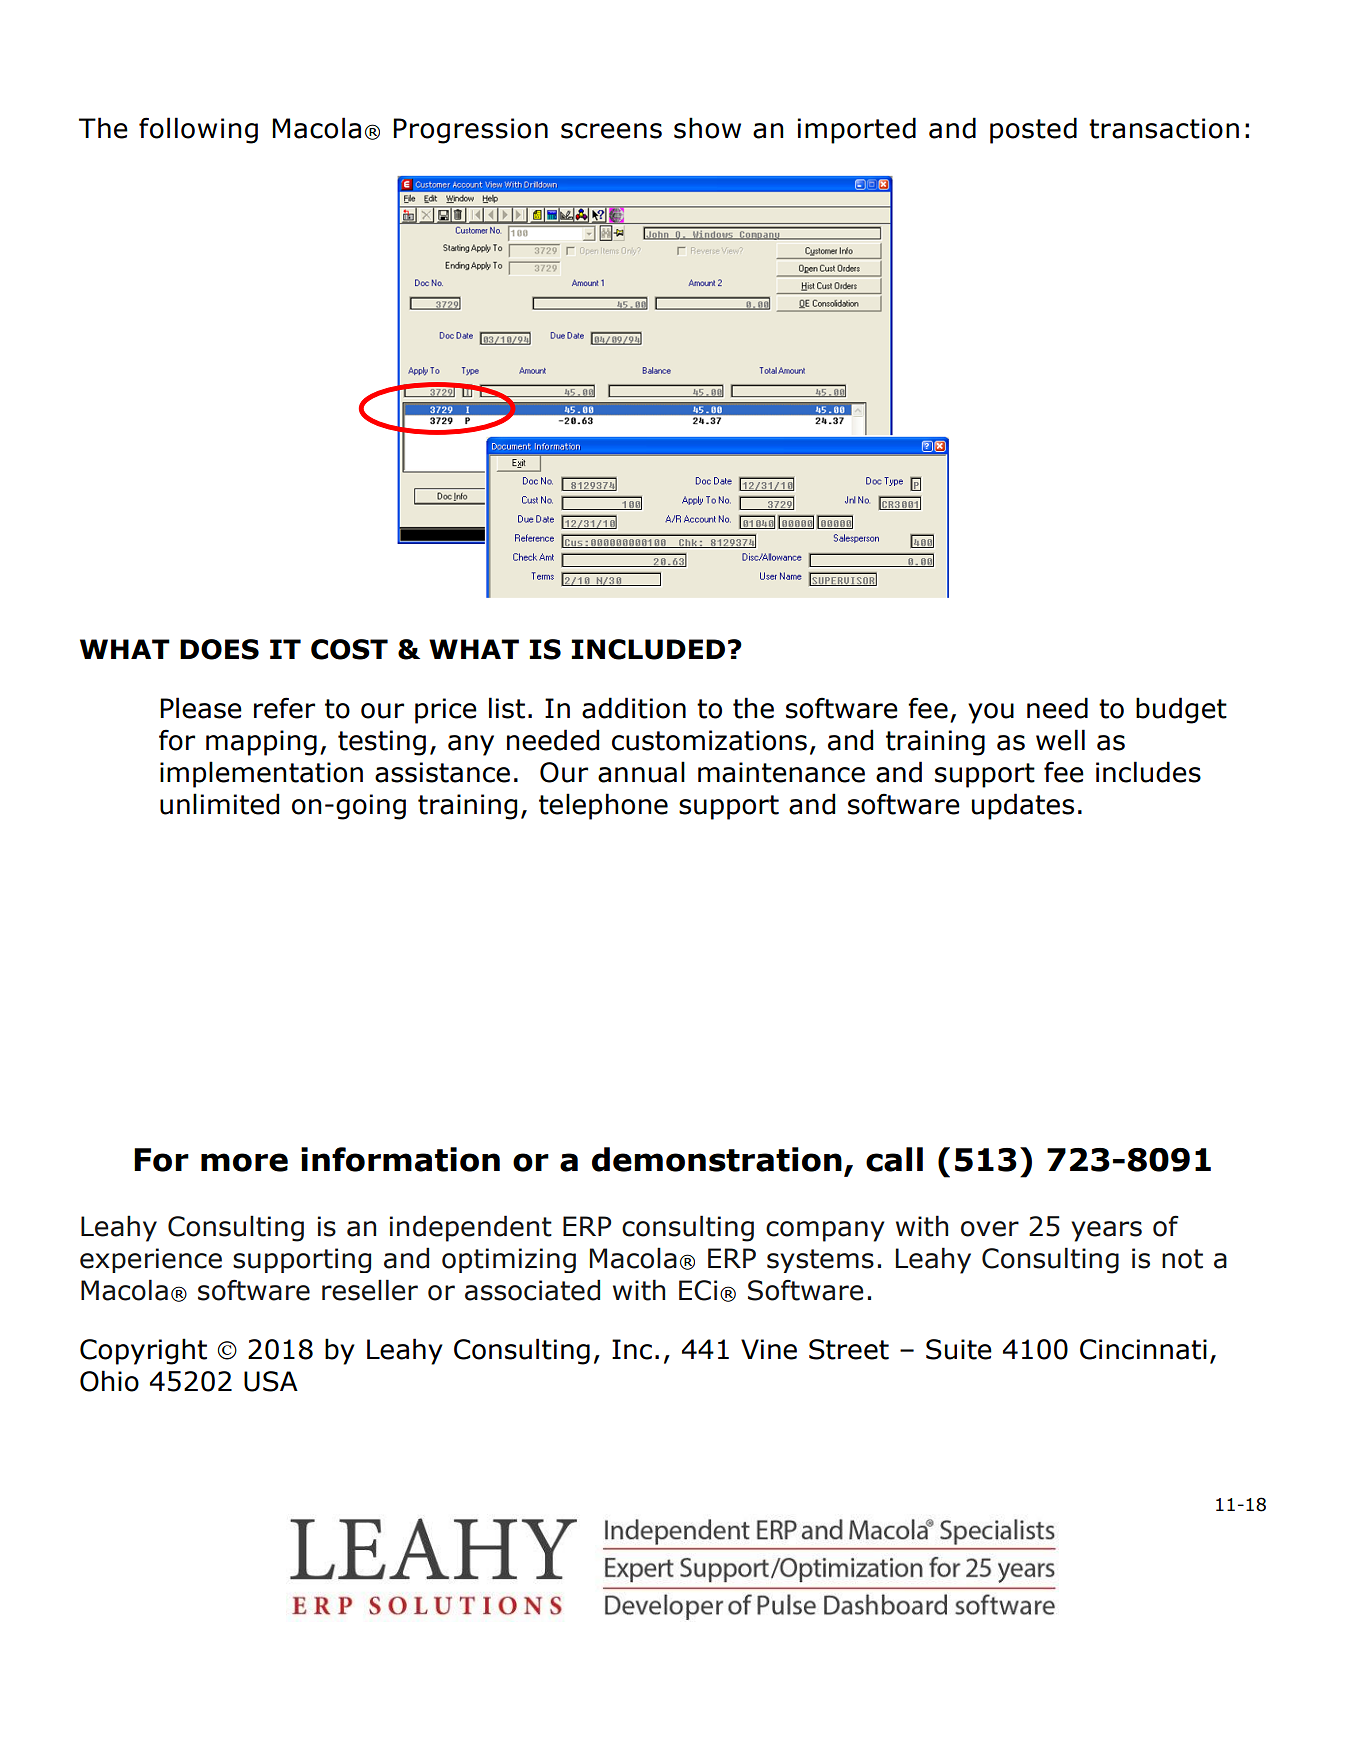 The width and height of the image is (1346, 1741). I want to click on well, so click(1060, 740).
